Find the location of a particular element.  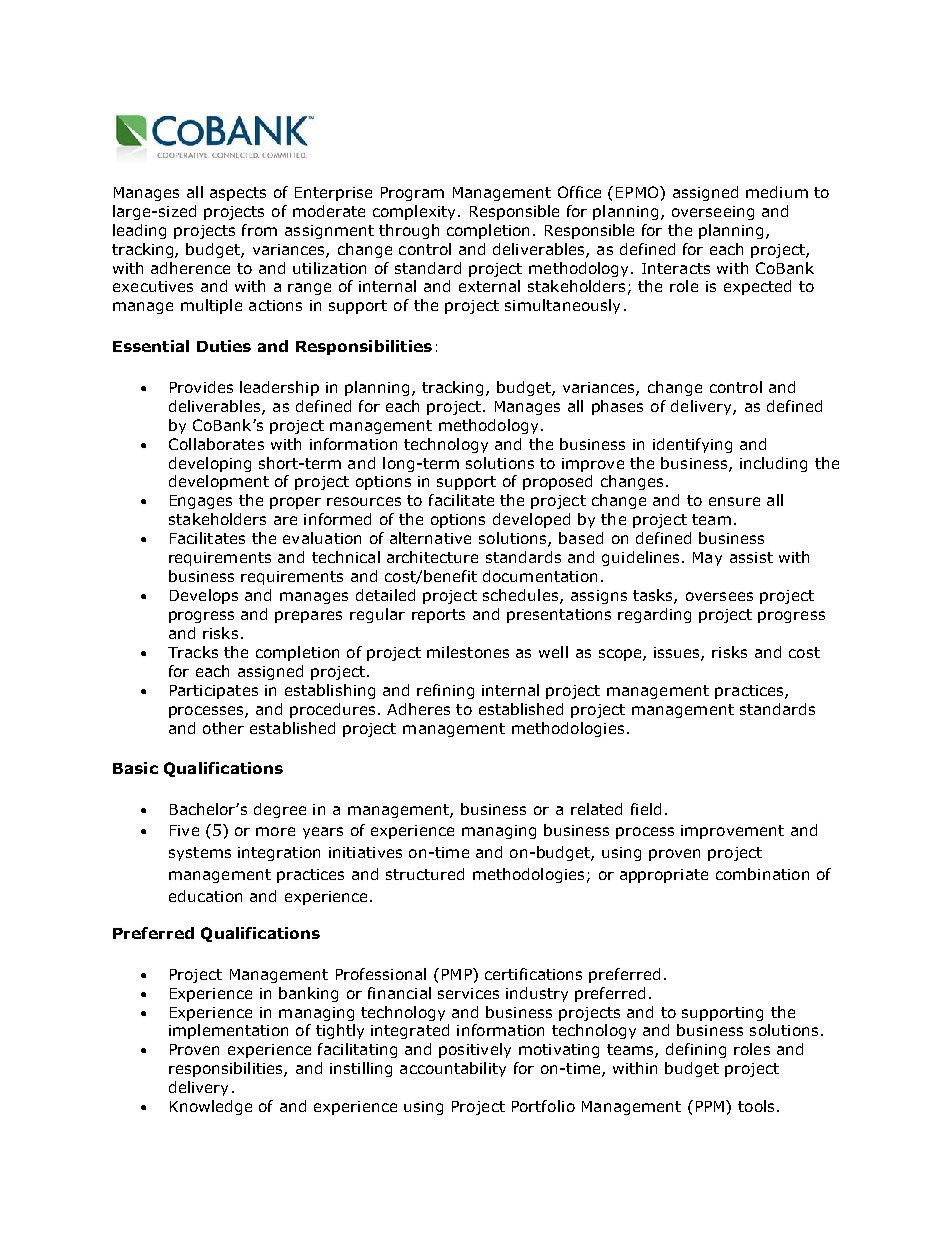

overseeing is located at coordinates (713, 213).
